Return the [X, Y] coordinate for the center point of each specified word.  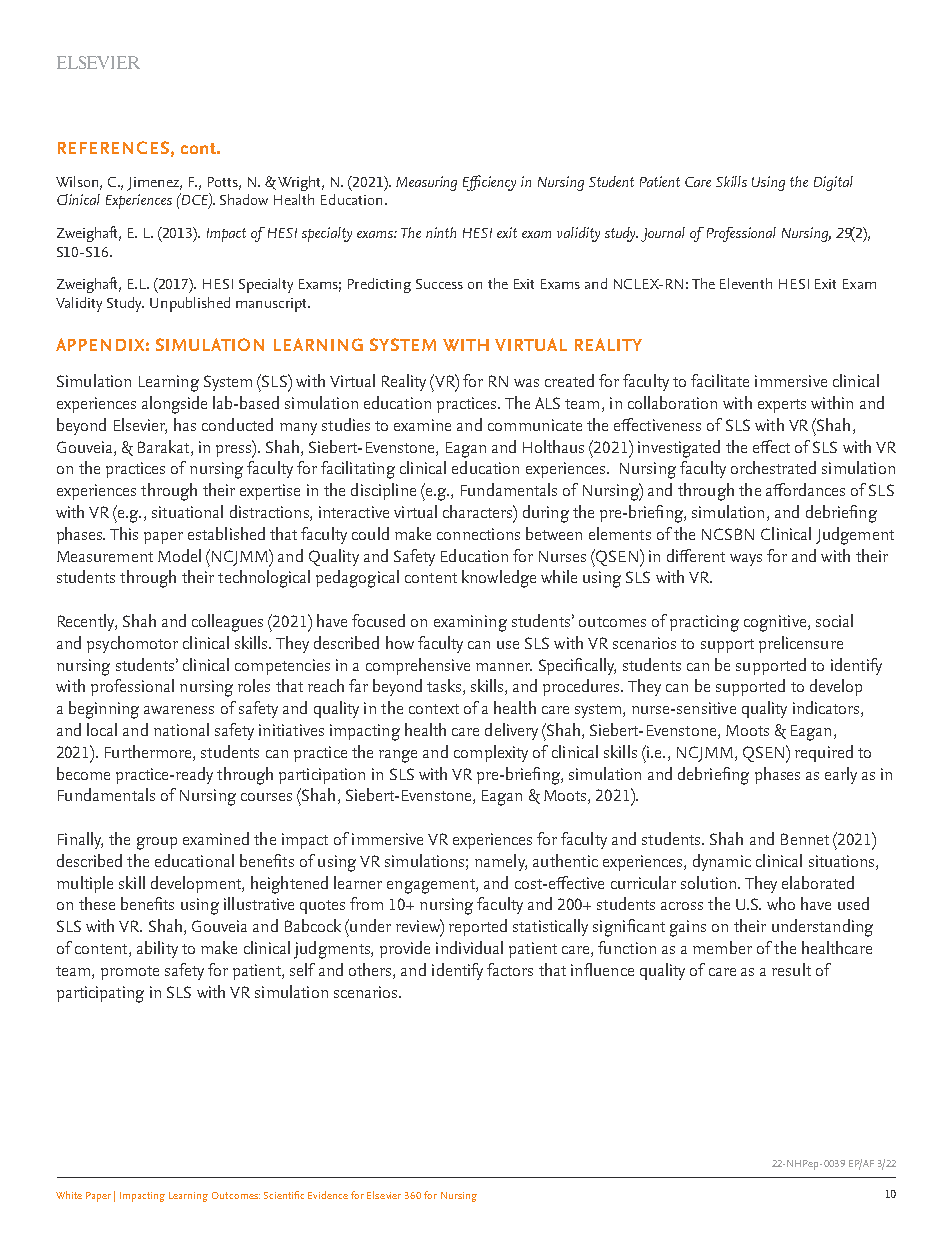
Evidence [328, 1195]
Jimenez [154, 184]
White [69, 1195]
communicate [535, 425]
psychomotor [132, 644]
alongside [174, 405]
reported [478, 927]
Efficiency [489, 183]
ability [157, 949]
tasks [445, 687]
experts [782, 406]
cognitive [776, 623]
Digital [833, 183]
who [781, 903]
